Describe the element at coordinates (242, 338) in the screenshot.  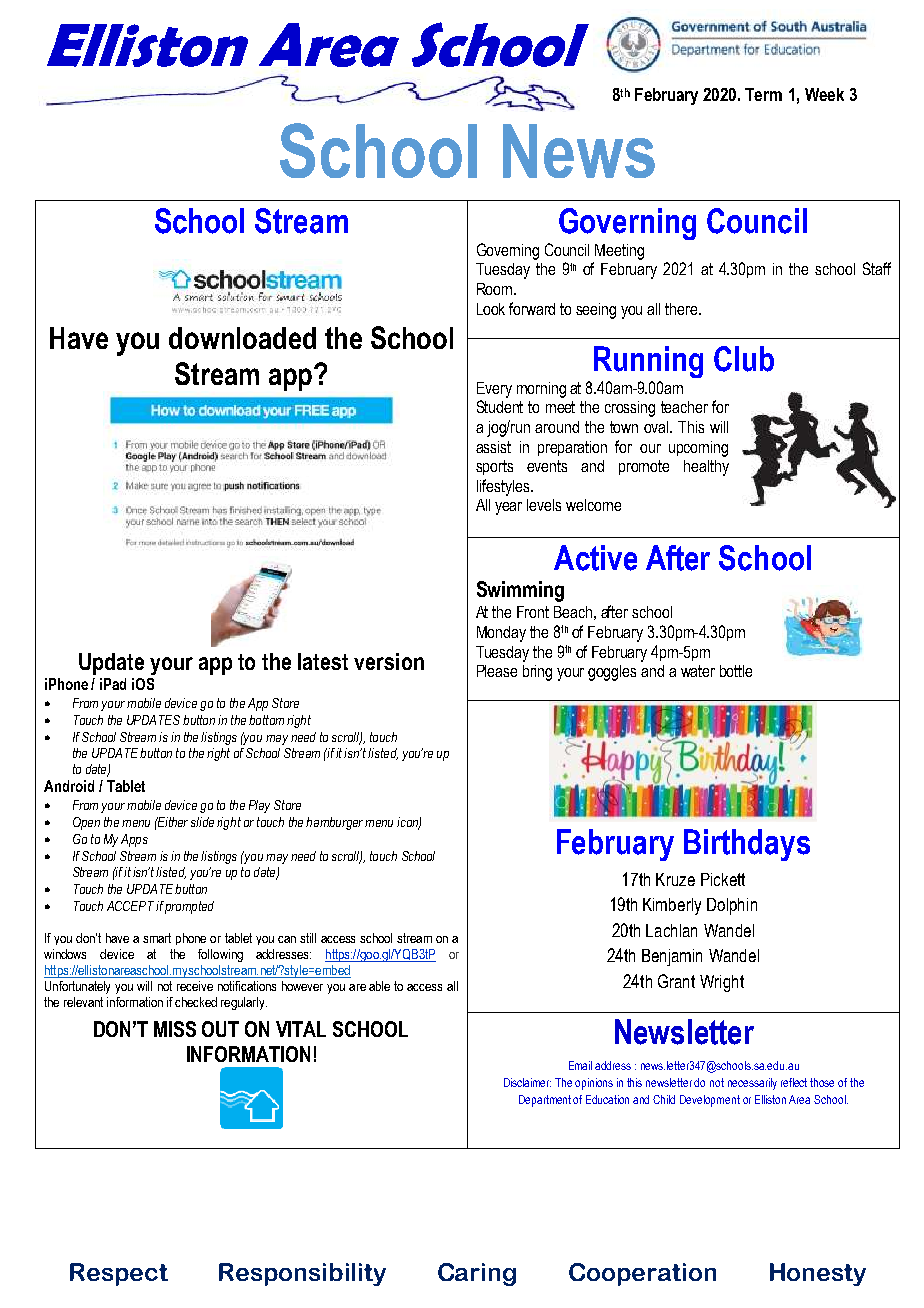
I see `downloaded` at that location.
